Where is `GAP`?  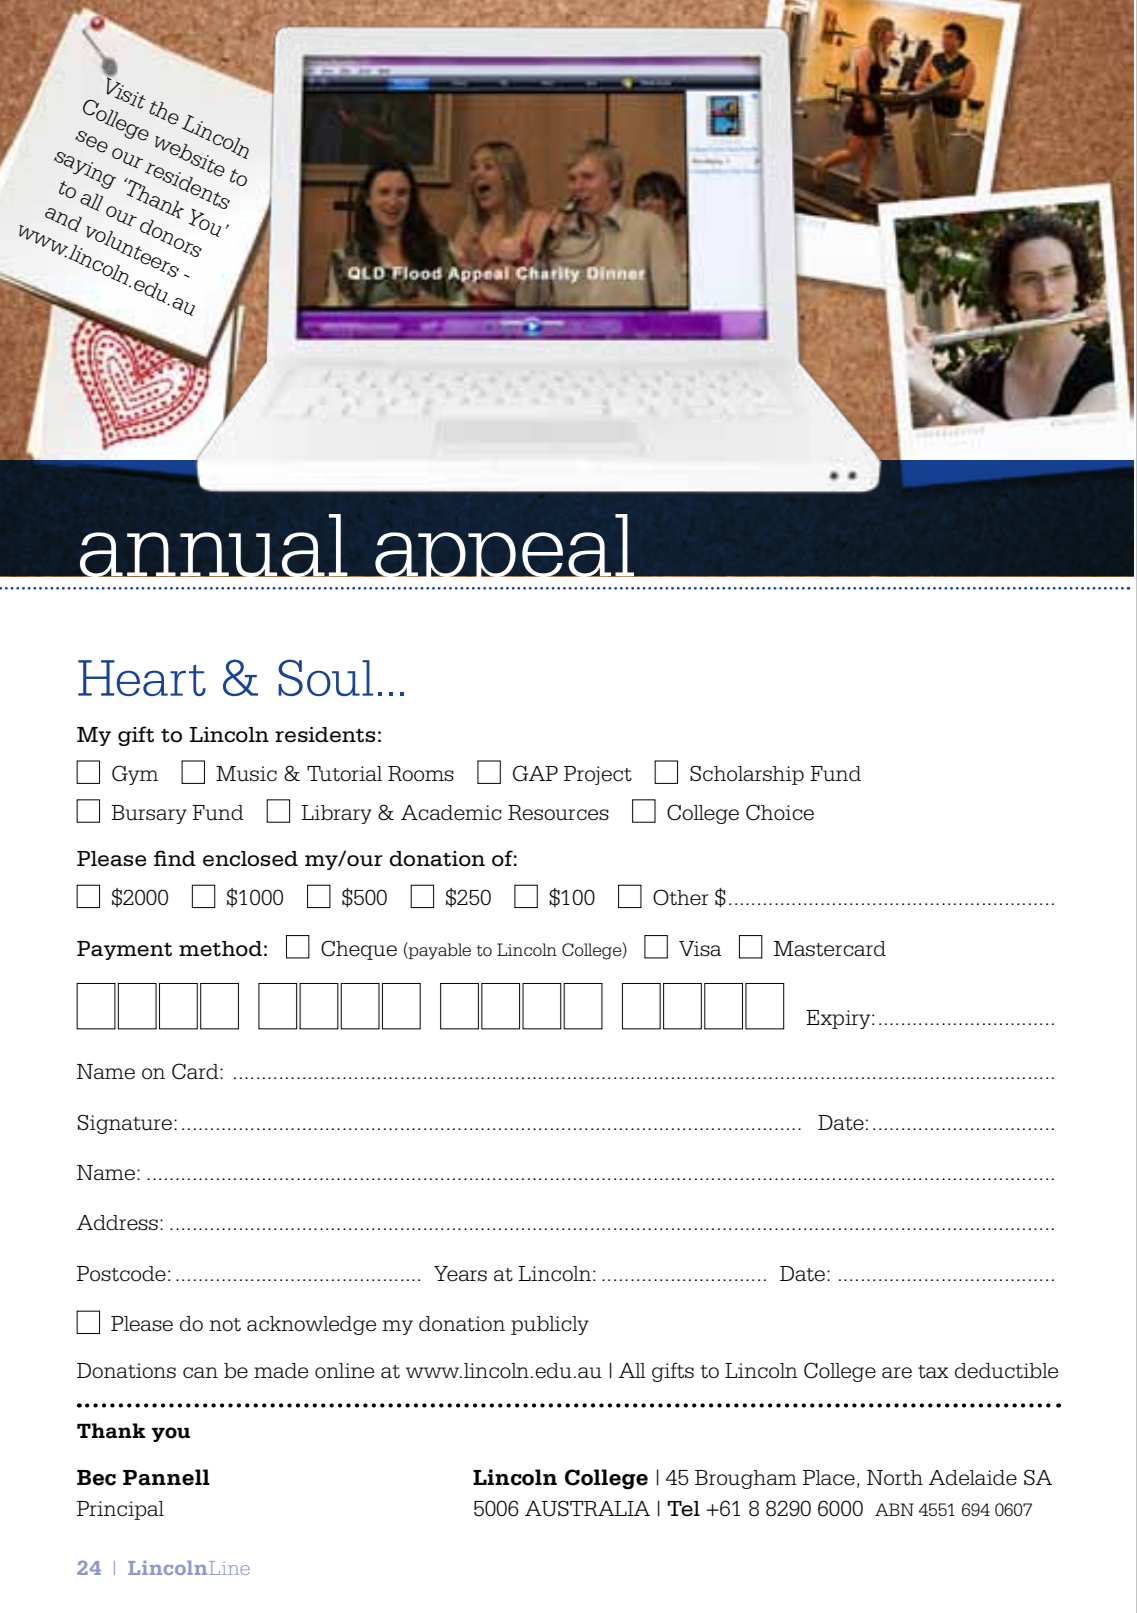
GAP is located at coordinates (535, 773).
